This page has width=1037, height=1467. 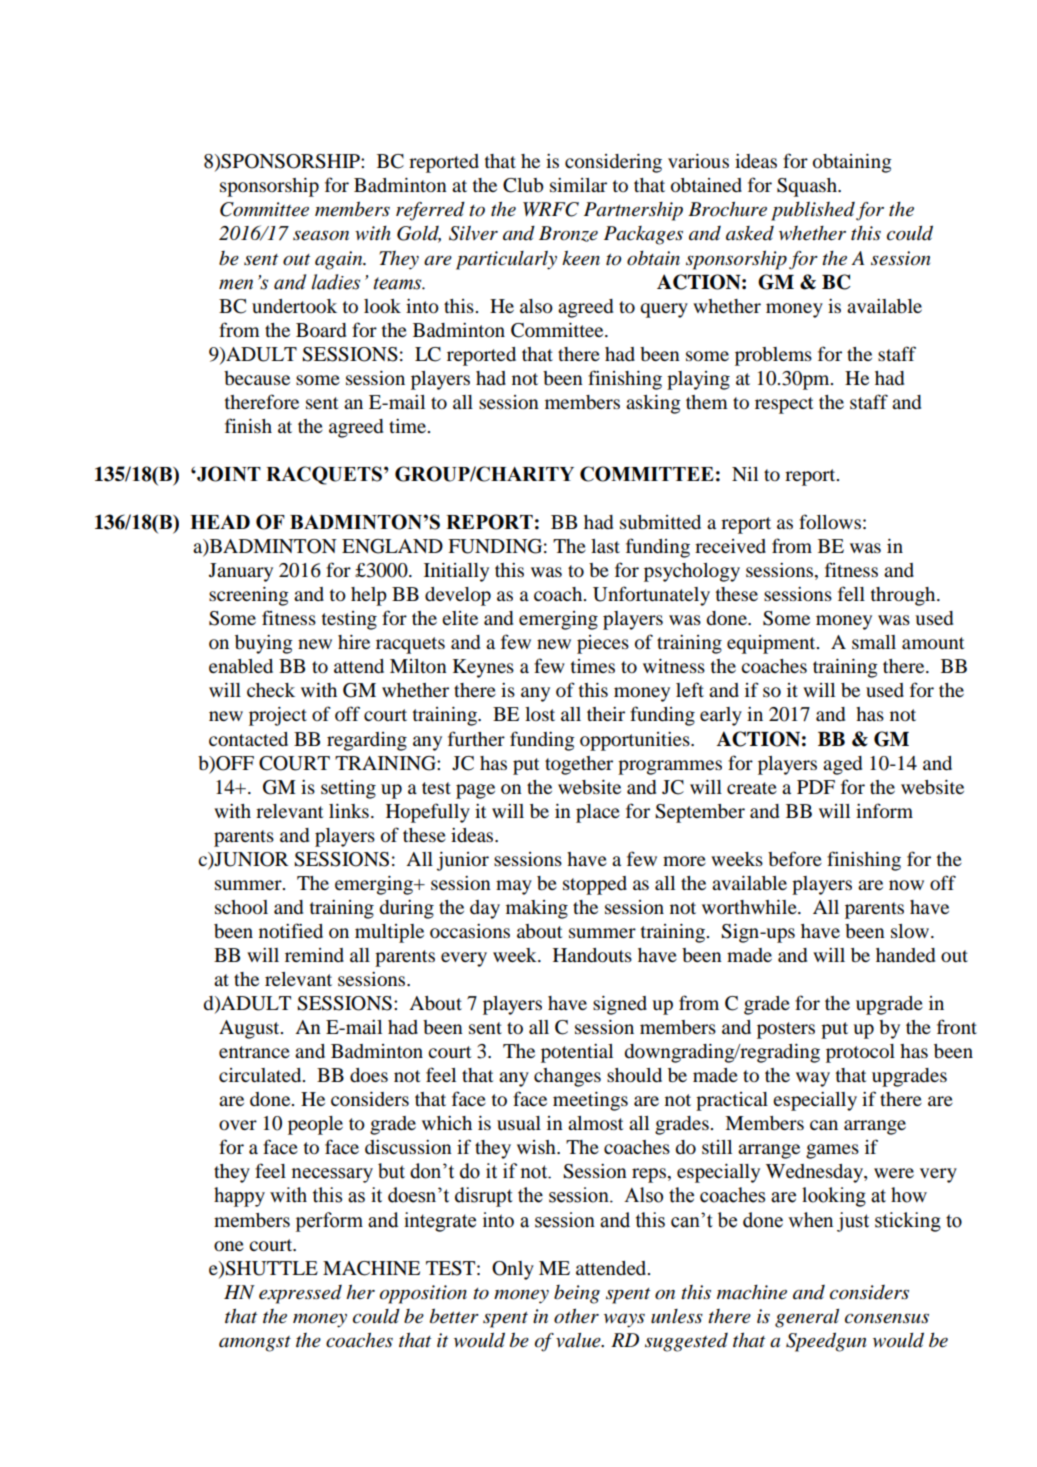 I want to click on other, so click(x=576, y=1316).
